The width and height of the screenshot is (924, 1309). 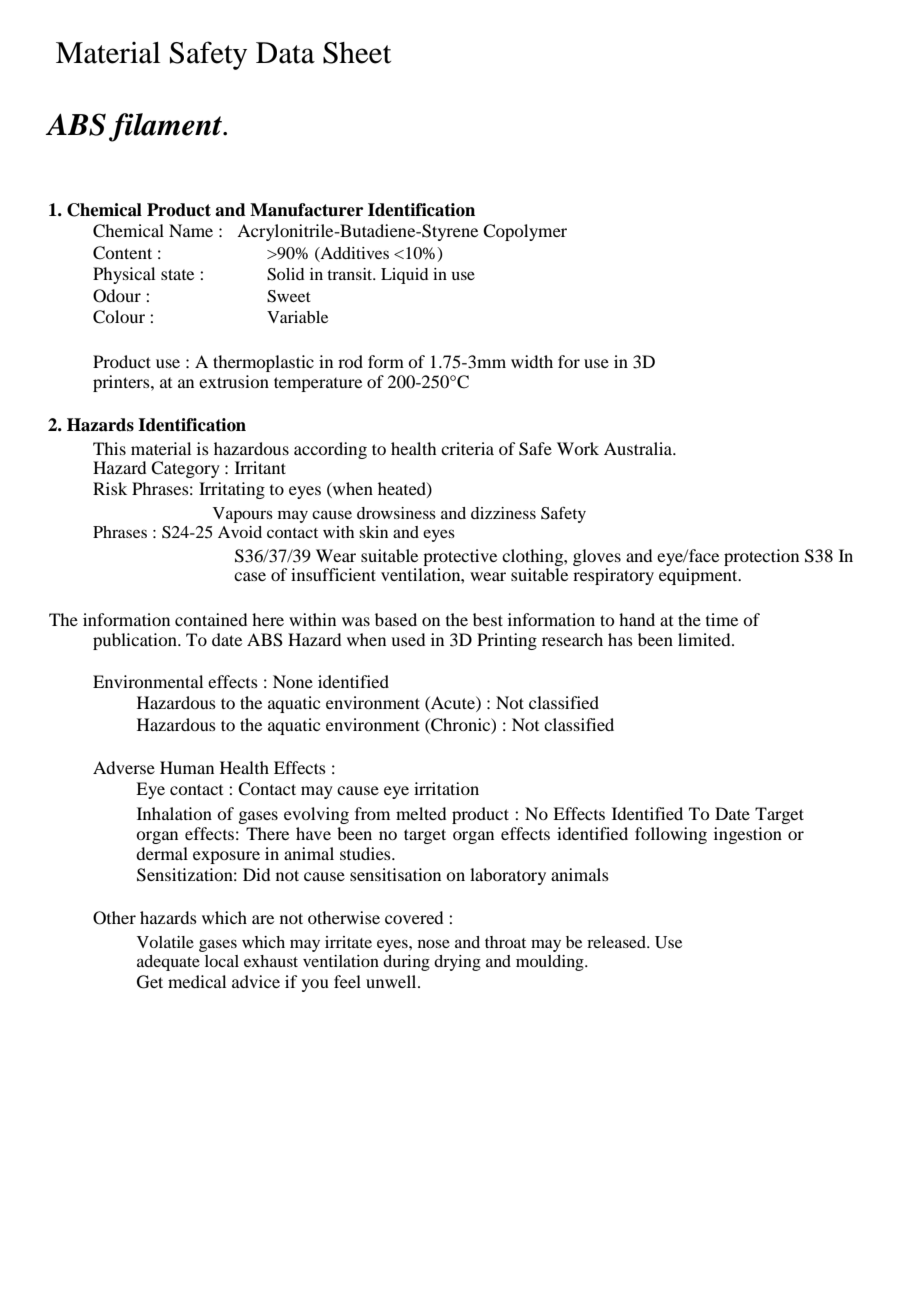 I want to click on width, so click(x=532, y=361).
